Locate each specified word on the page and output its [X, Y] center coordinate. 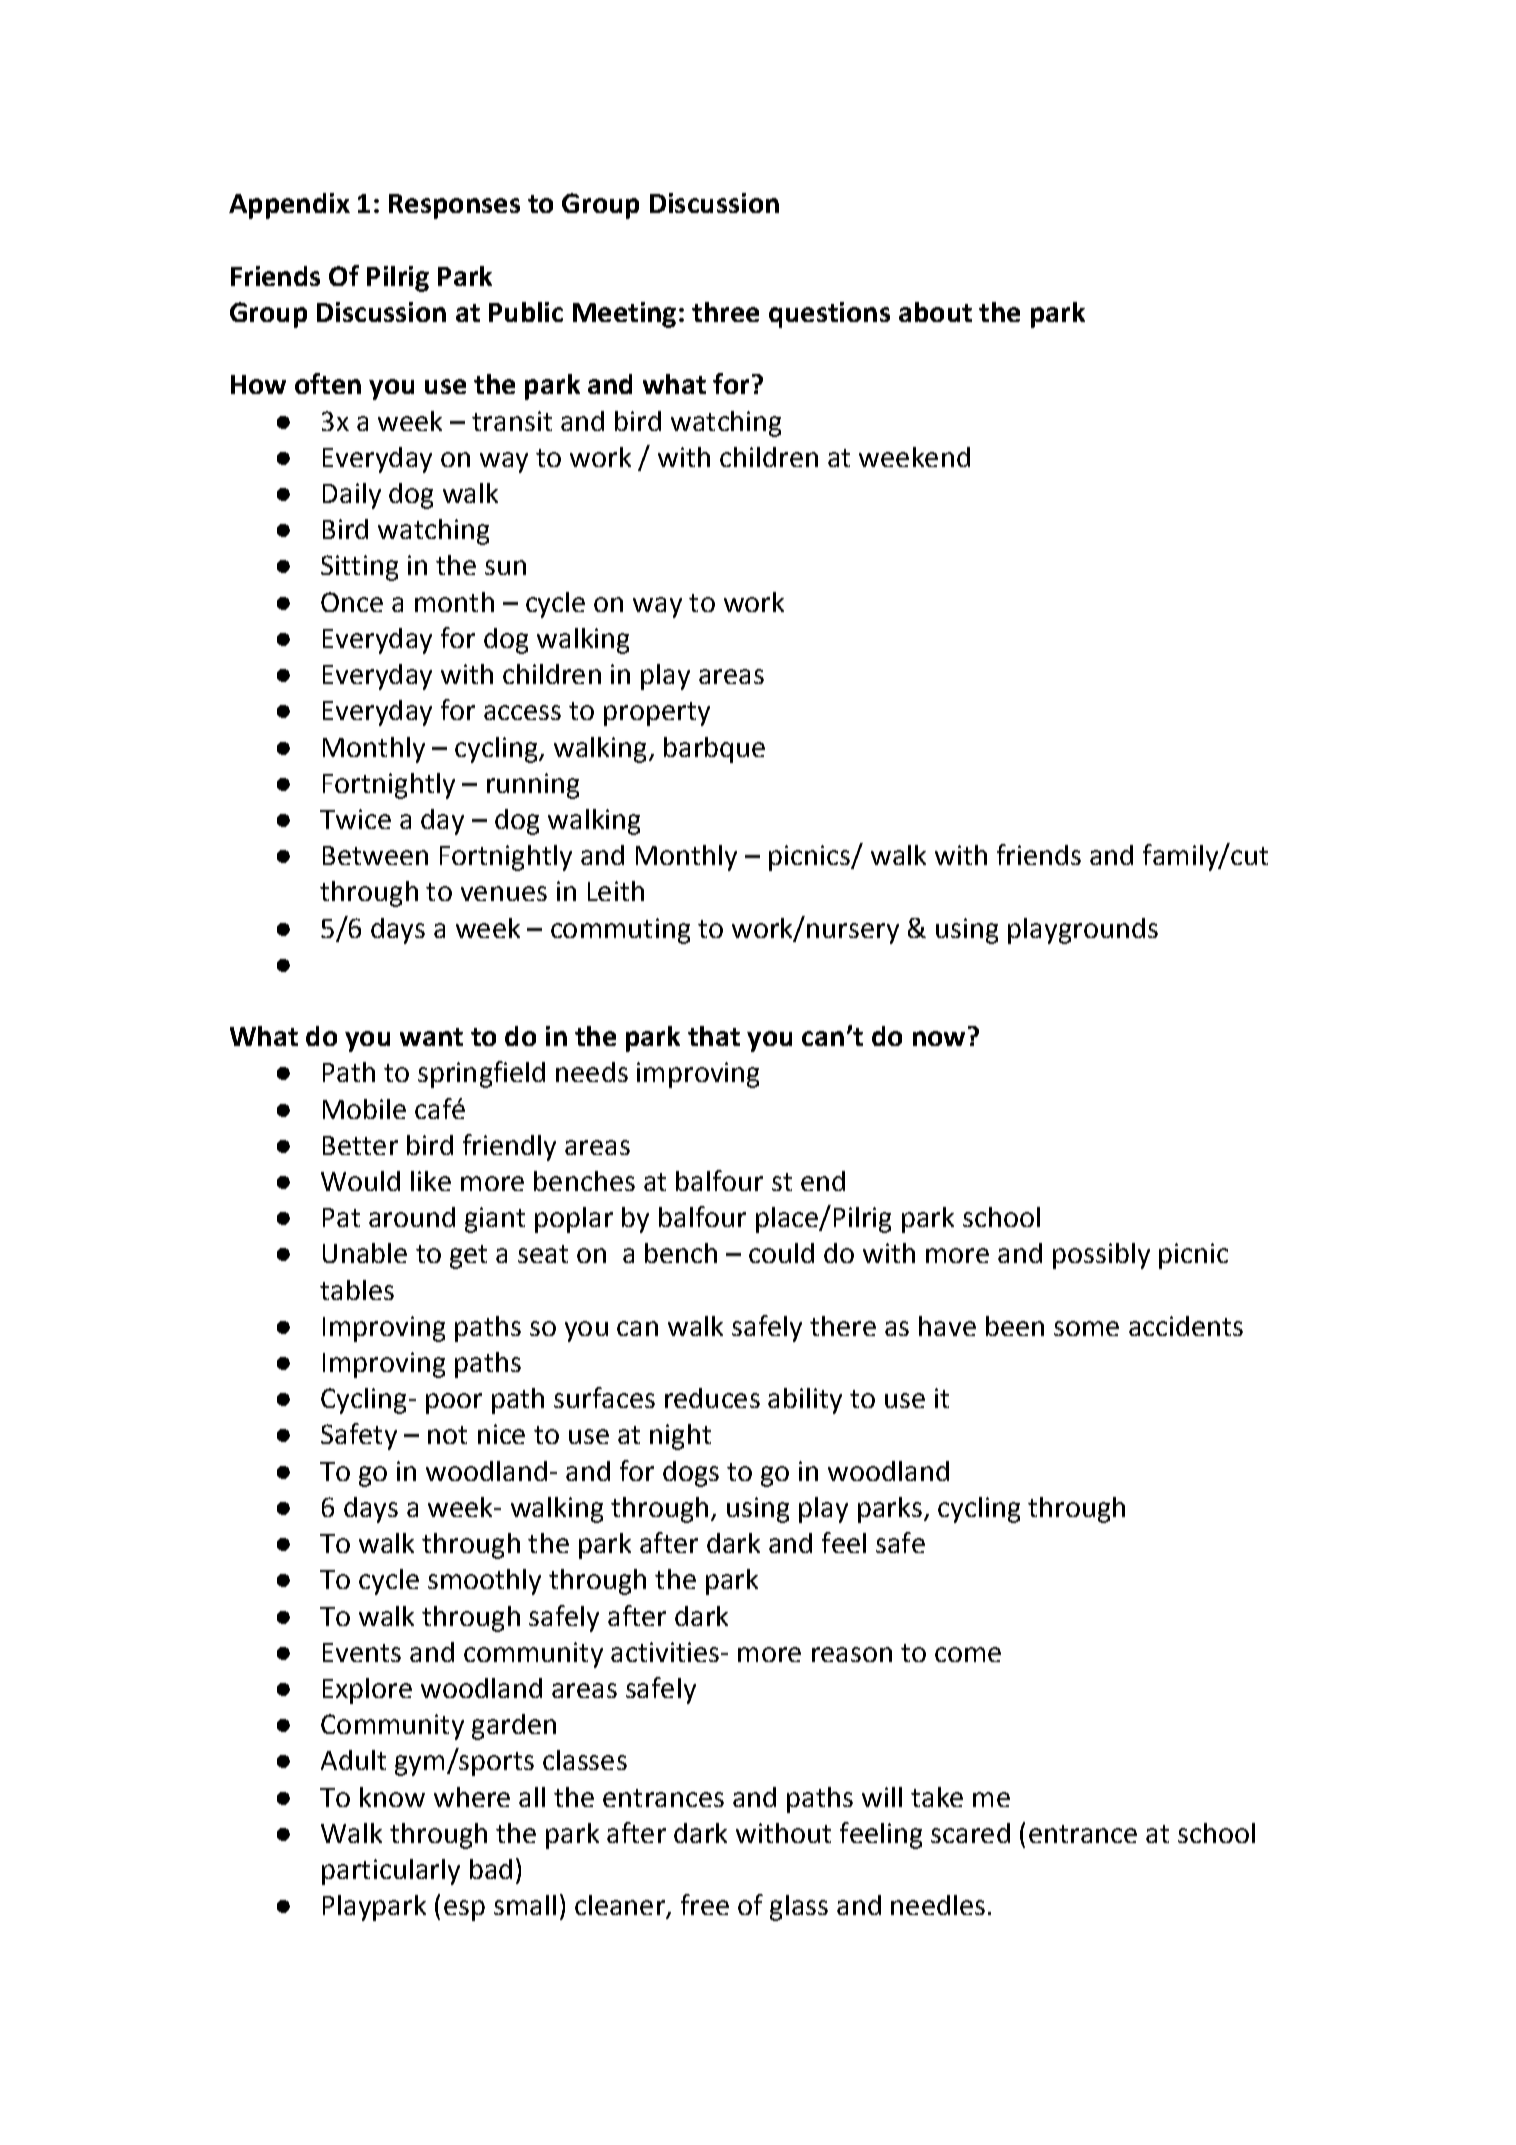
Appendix [289, 206]
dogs [691, 1474]
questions [829, 315]
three [725, 312]
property [657, 714]
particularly [391, 1872]
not [447, 1435]
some [1086, 1328]
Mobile [364, 1109]
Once [352, 602]
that [714, 1036]
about [935, 312]
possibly [1101, 1256]
